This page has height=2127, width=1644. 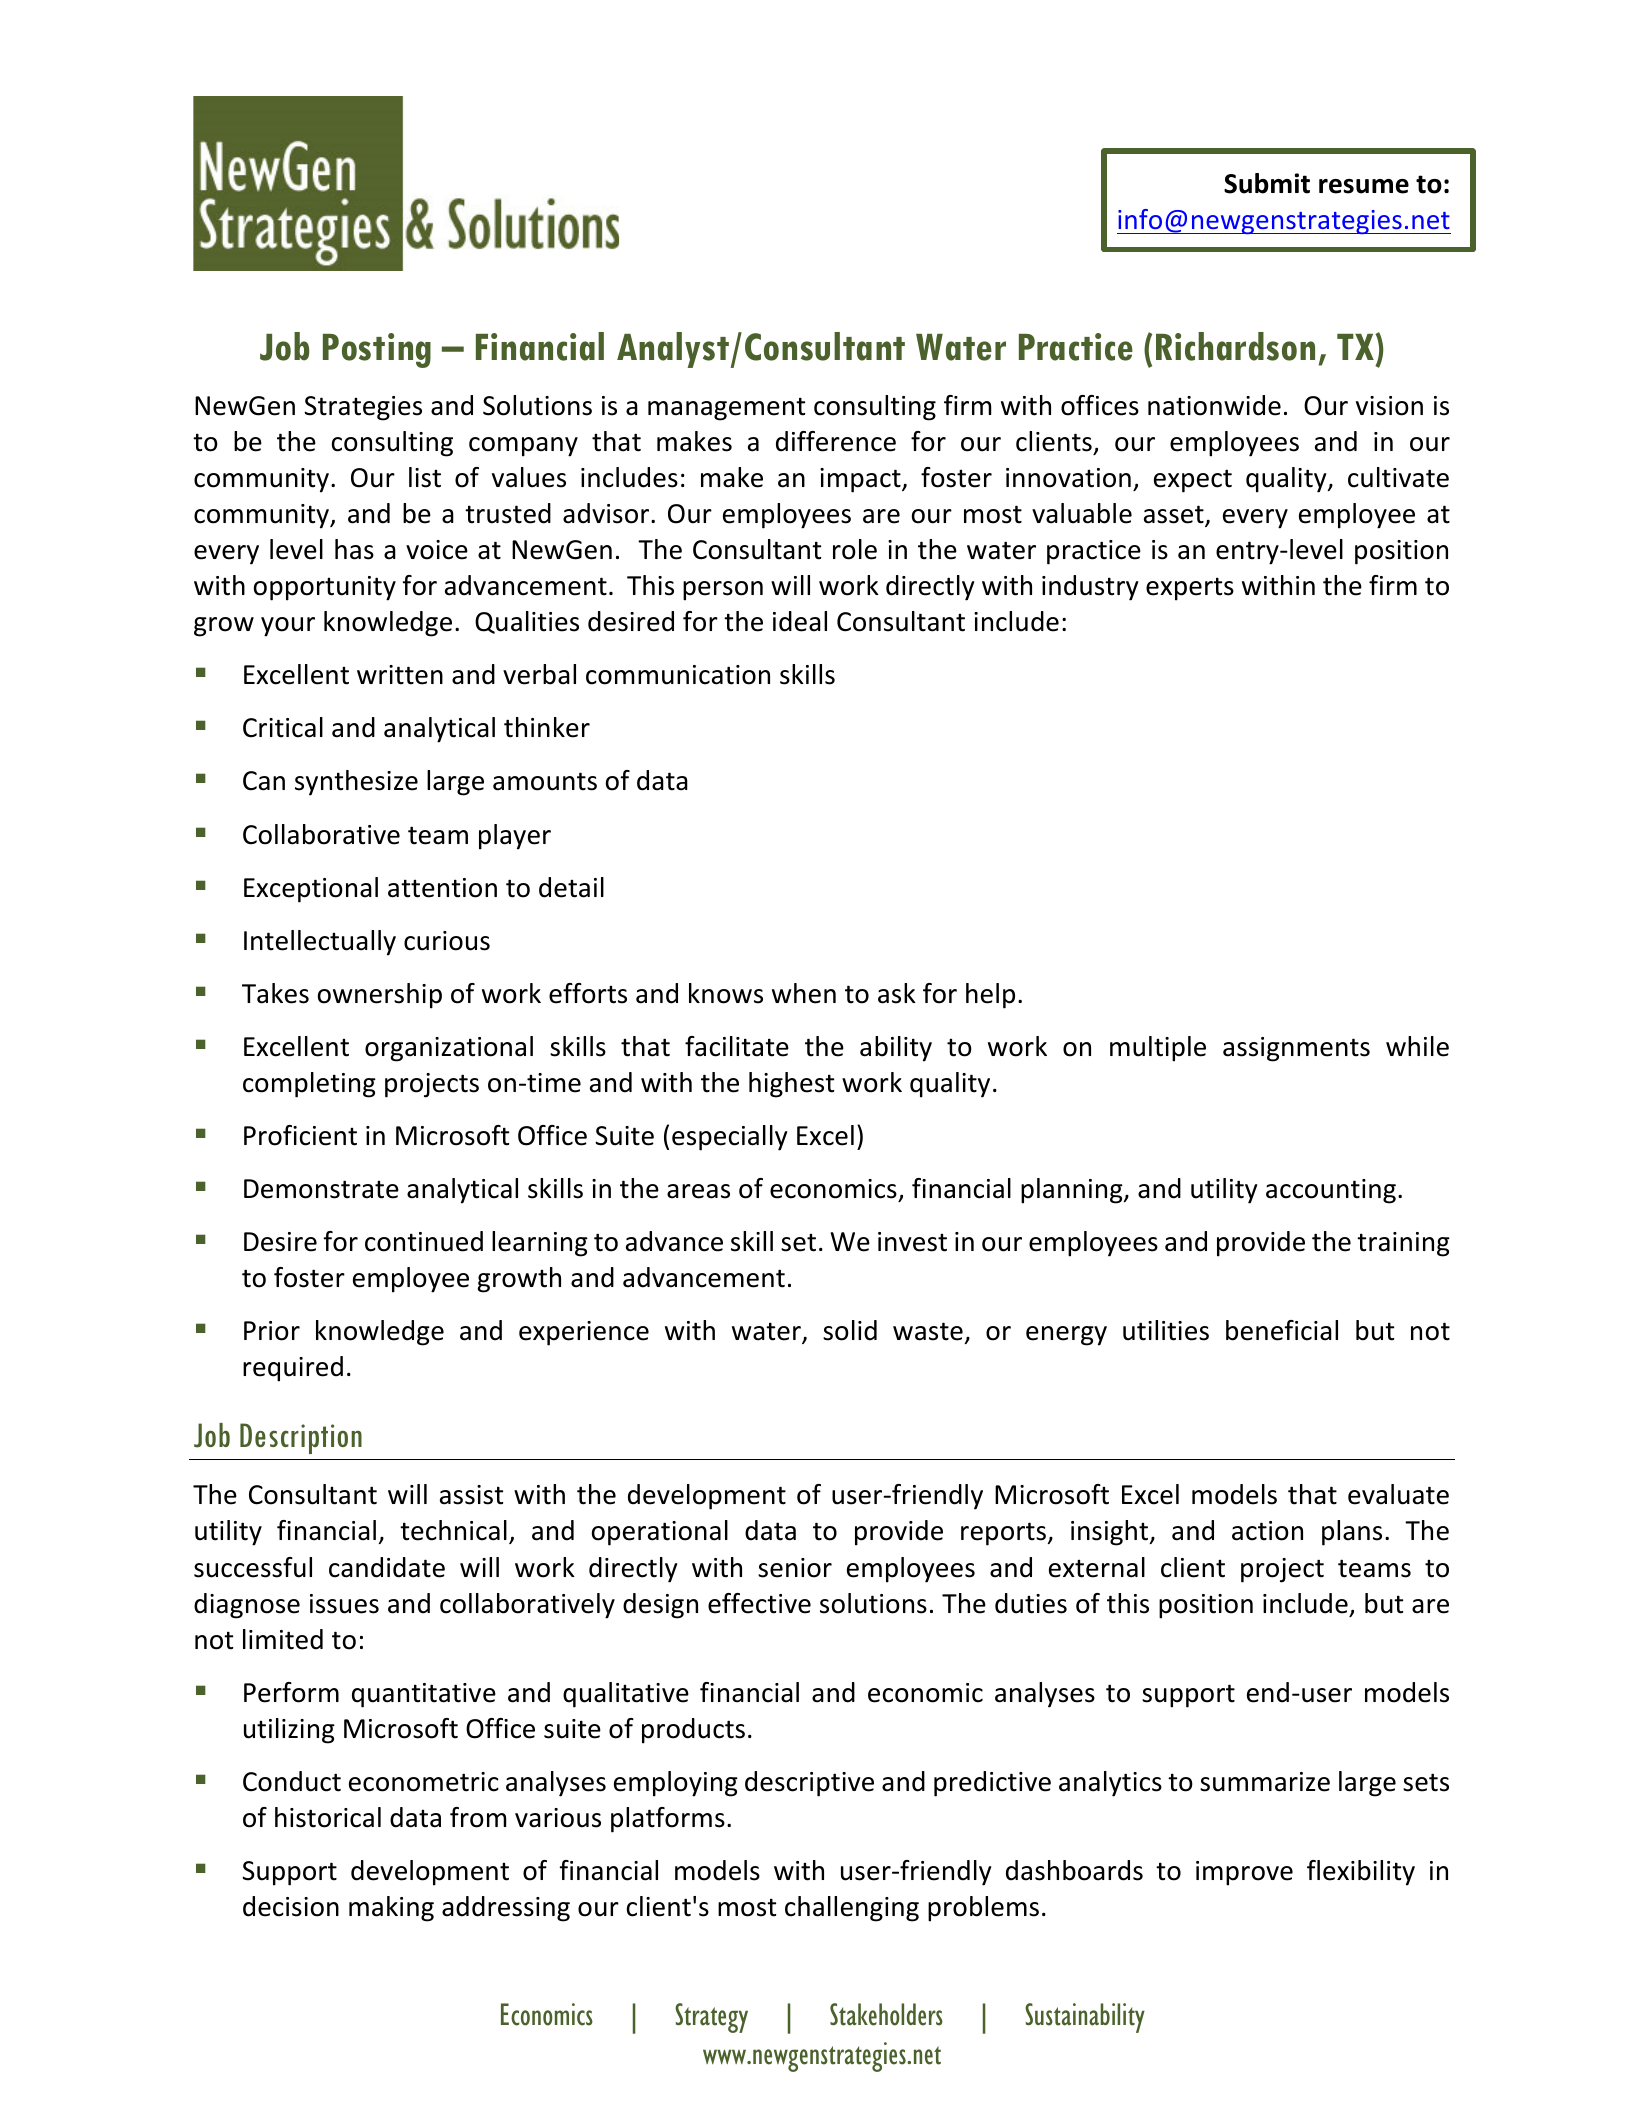 I want to click on Submit, so click(x=1267, y=183).
